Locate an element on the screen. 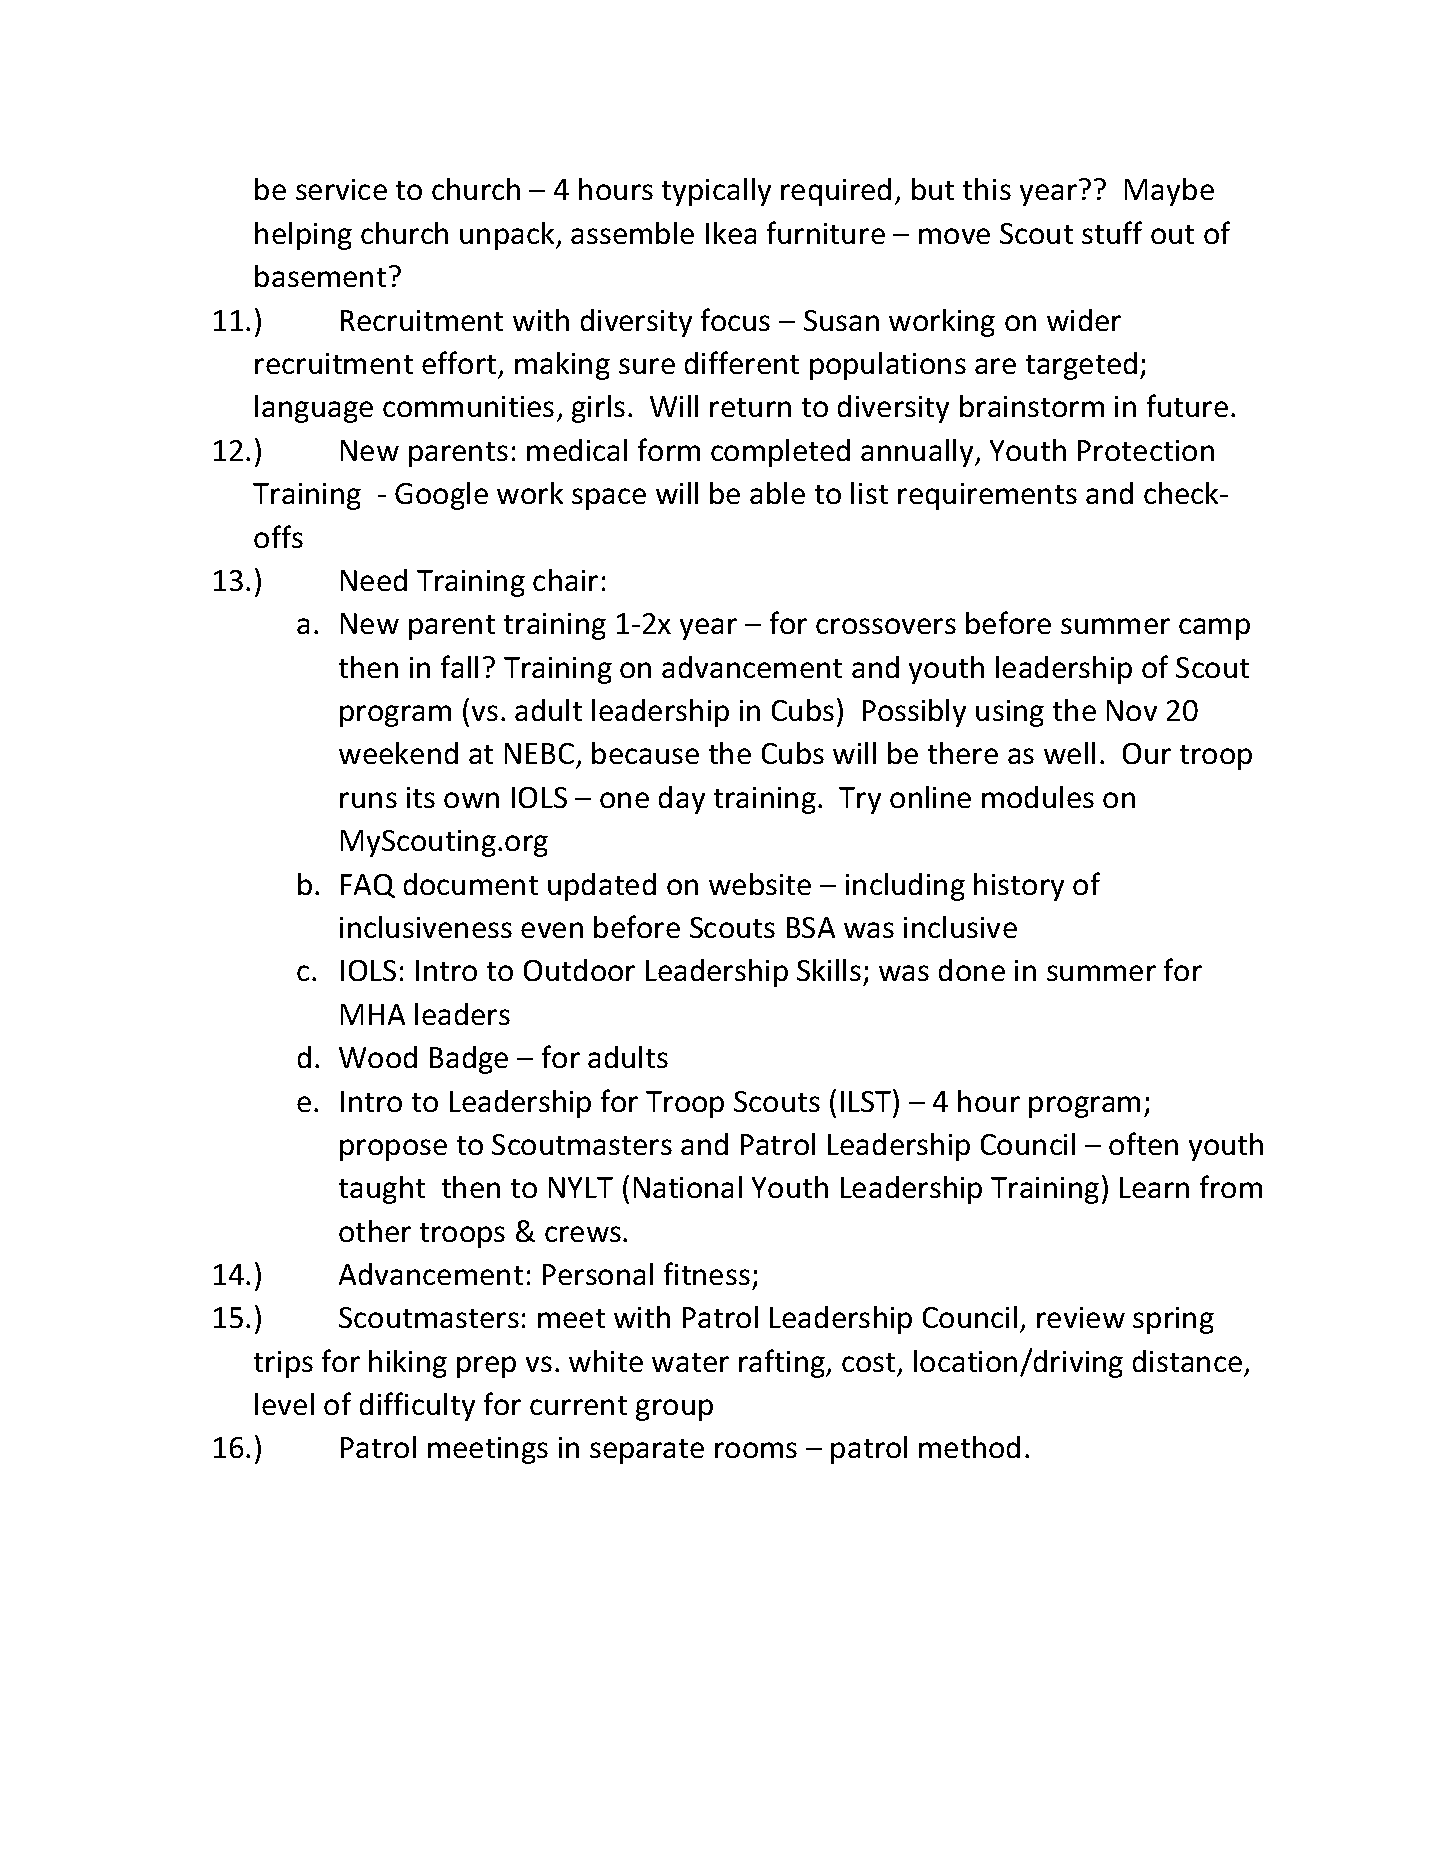 The image size is (1439, 1863). National is located at coordinates (688, 1187).
